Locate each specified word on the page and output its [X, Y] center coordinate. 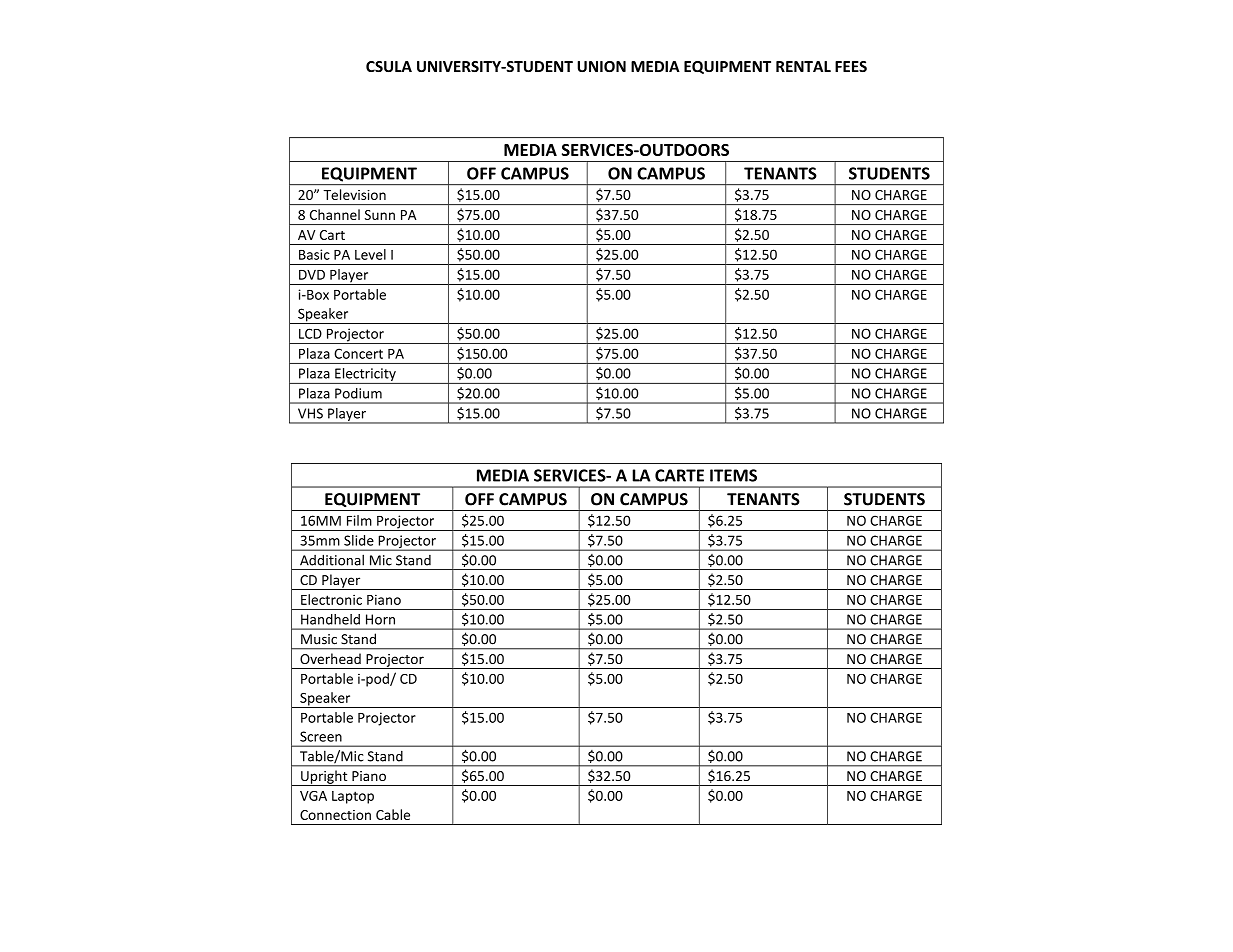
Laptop [353, 797]
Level [370, 254]
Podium [358, 393]
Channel [335, 214]
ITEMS [733, 475]
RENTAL [803, 66]
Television [355, 194]
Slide [359, 540]
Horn [380, 619]
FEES [851, 66]
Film [359, 520]
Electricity [365, 376]
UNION [601, 66]
